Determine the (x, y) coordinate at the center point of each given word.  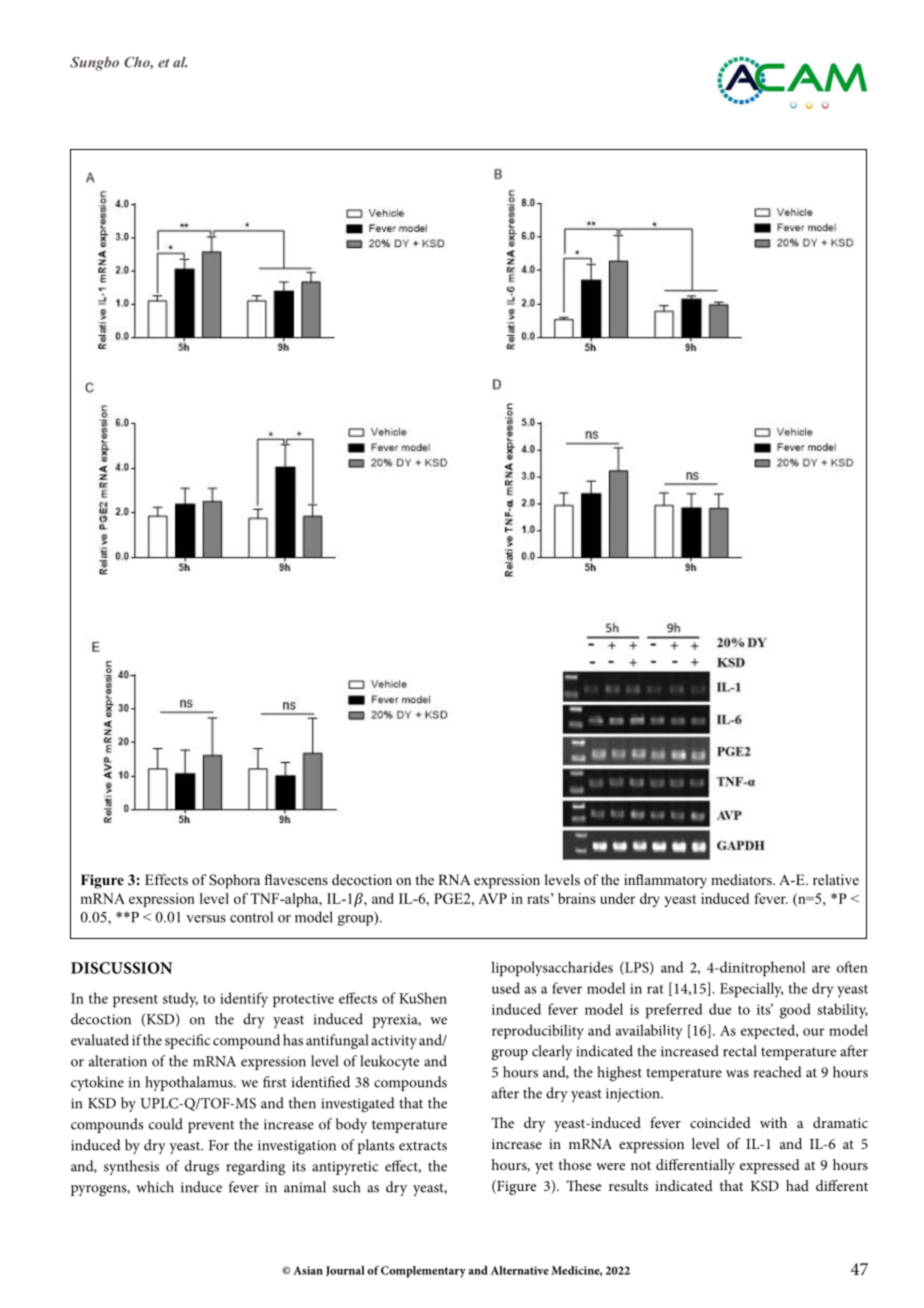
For (219, 1145)
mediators (742, 879)
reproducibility (538, 1032)
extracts (423, 1146)
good (795, 1011)
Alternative (520, 1270)
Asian (308, 1270)
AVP (492, 898)
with (773, 1122)
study (180, 1000)
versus (206, 919)
